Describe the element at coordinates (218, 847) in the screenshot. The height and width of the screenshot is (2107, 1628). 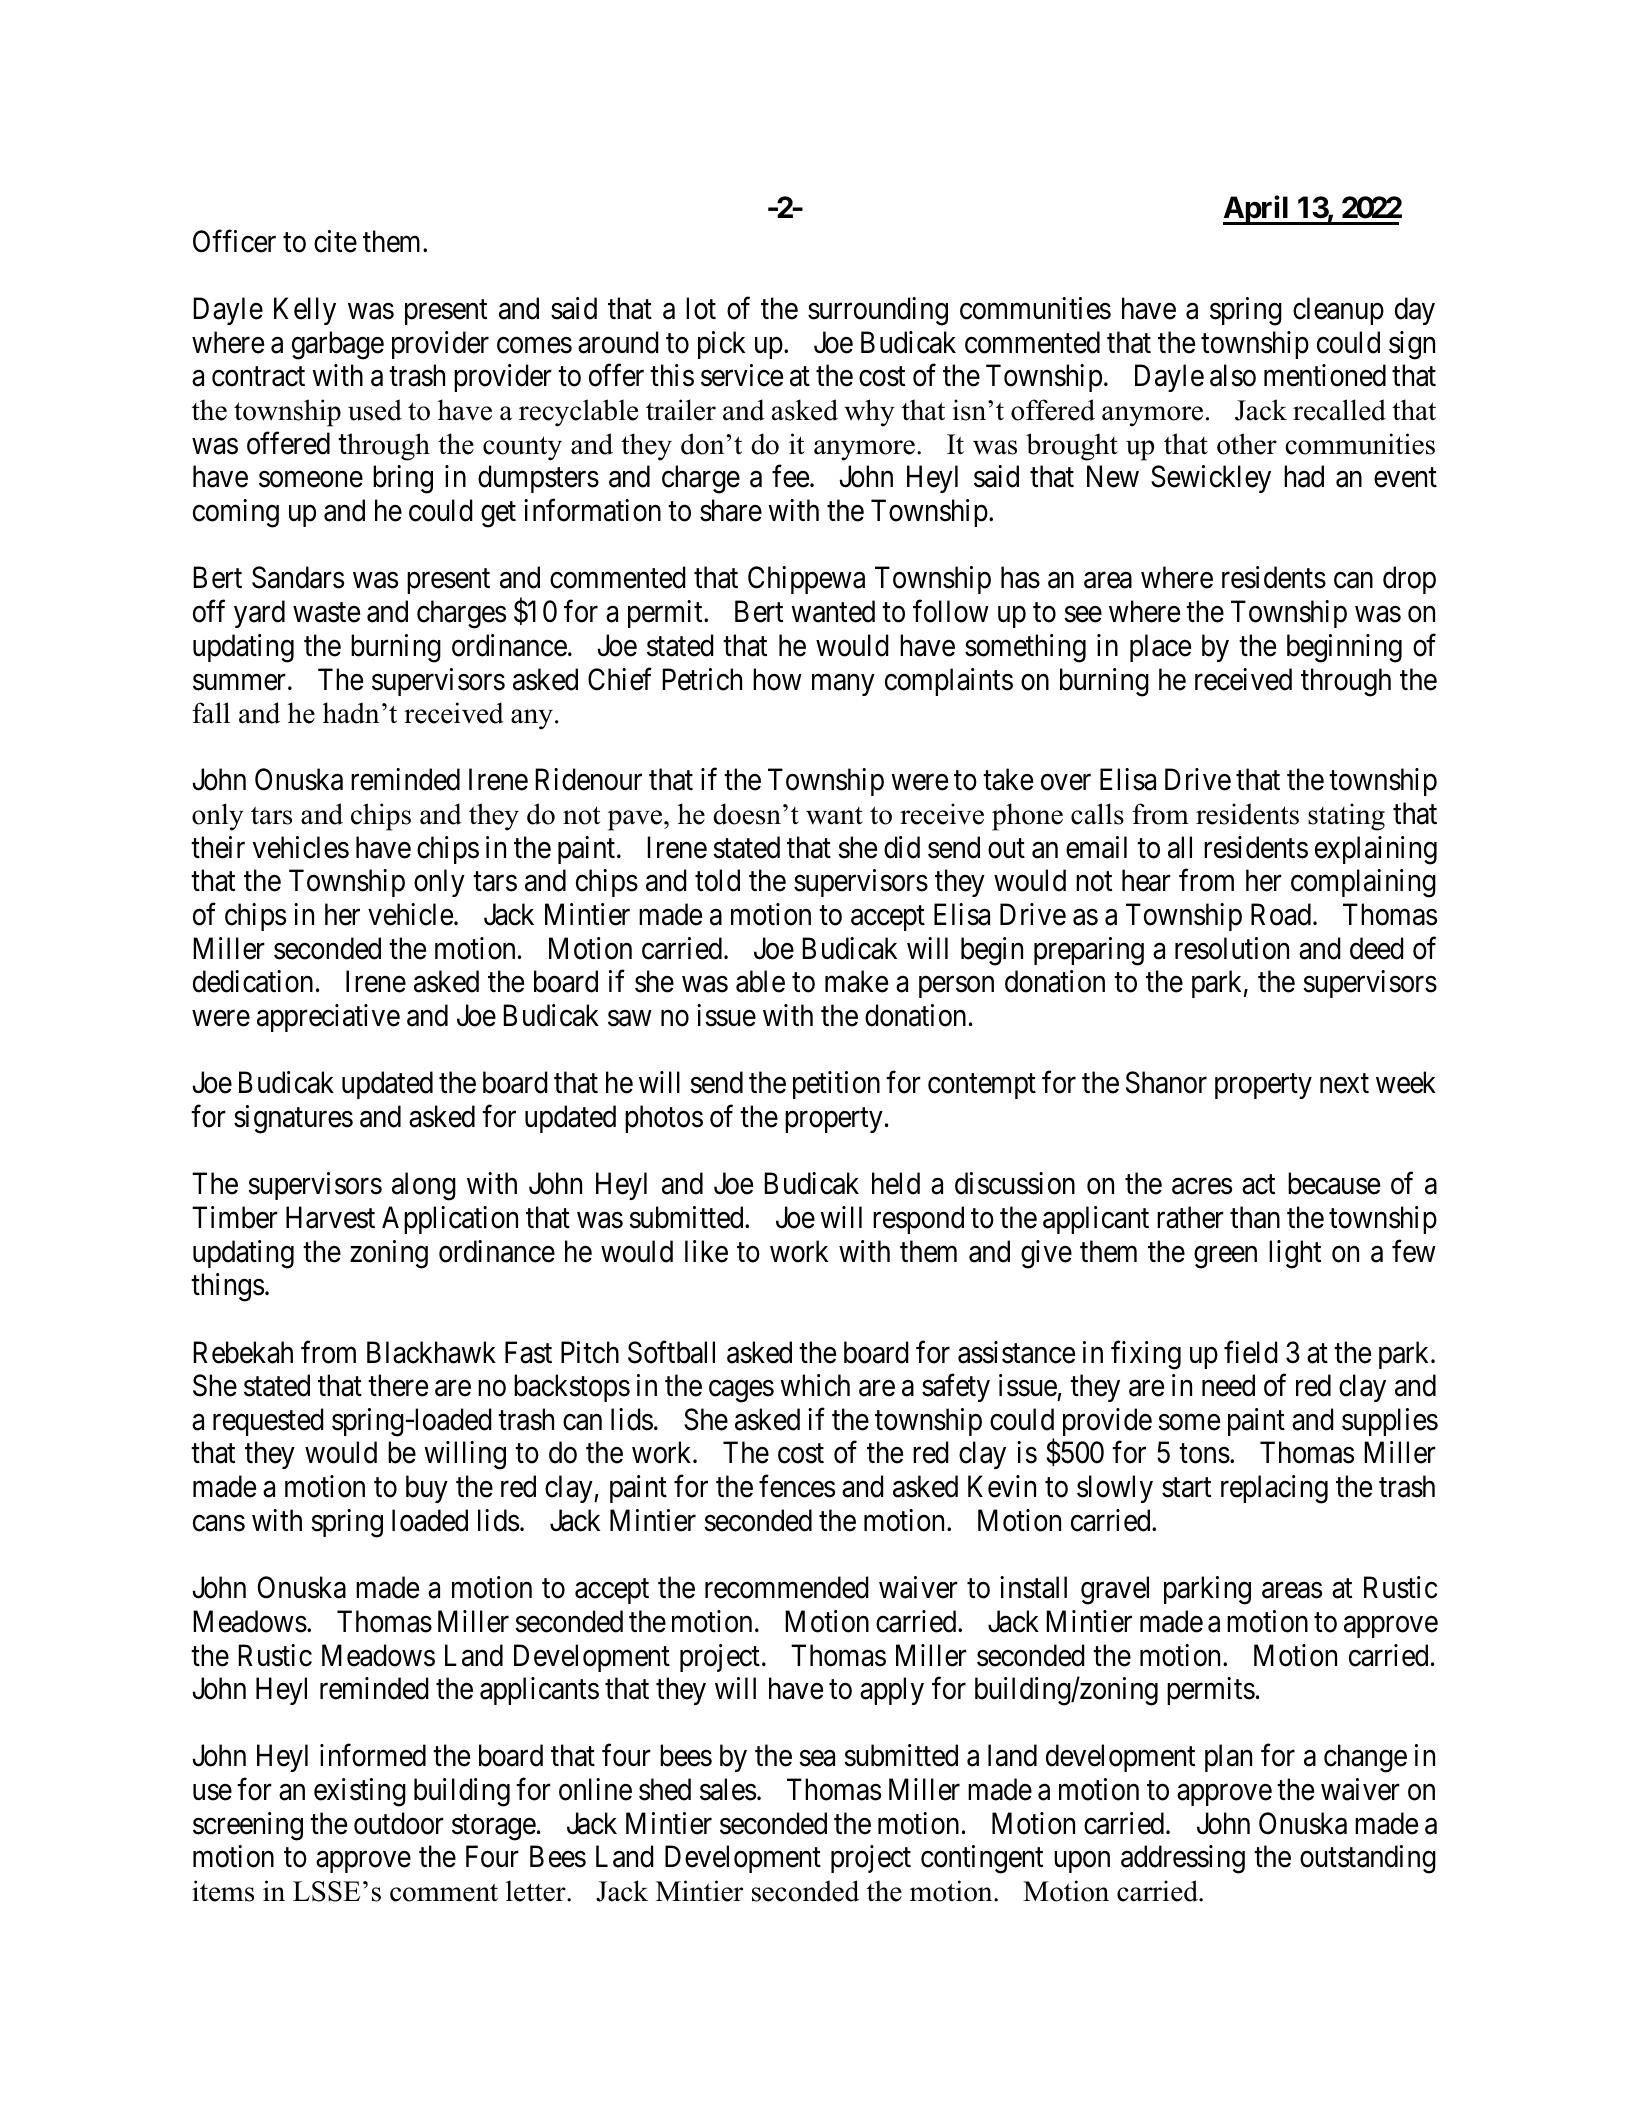
I see `their` at that location.
